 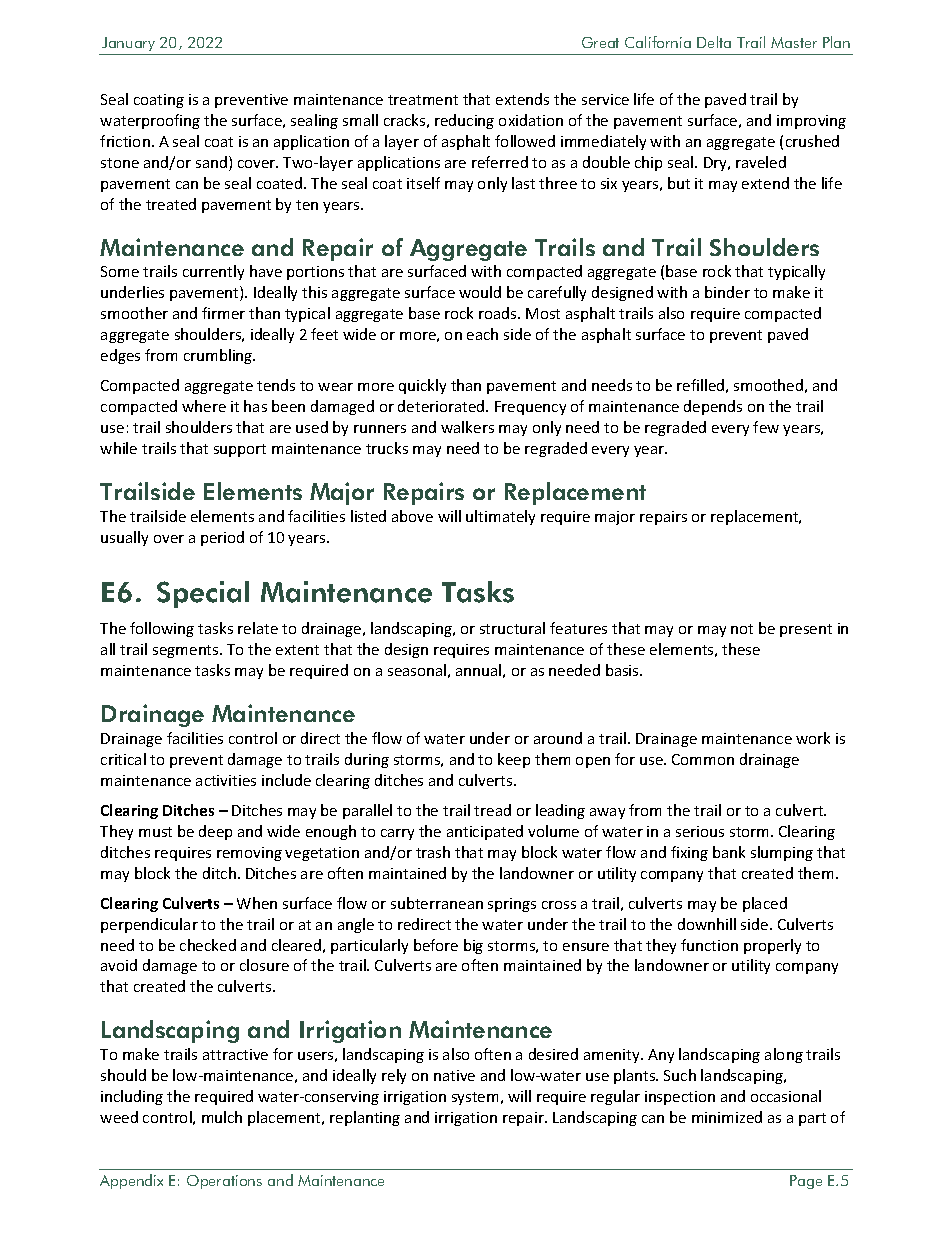 I want to click on January, so click(x=128, y=44).
